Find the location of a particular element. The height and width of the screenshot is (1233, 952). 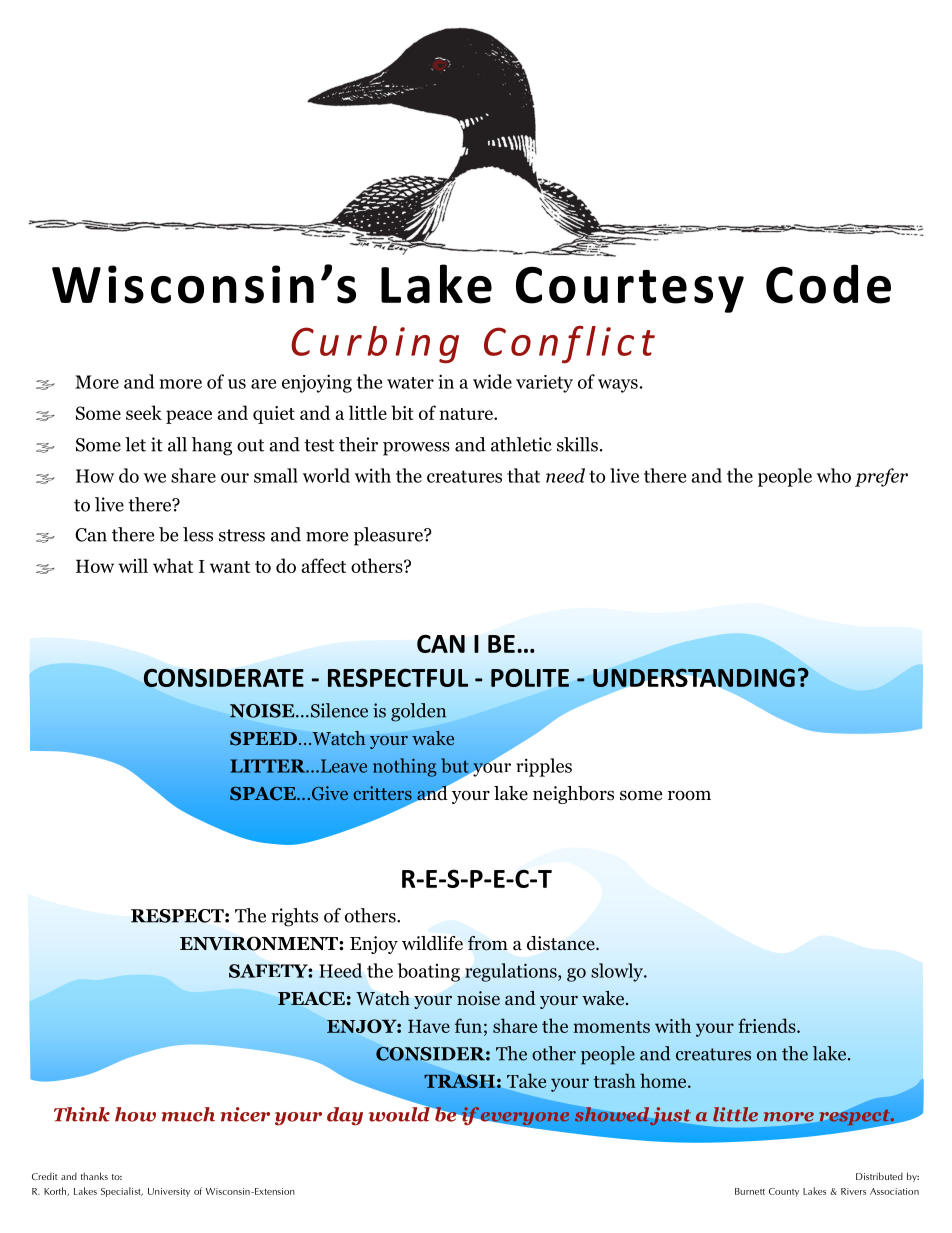

golden is located at coordinates (418, 712).
